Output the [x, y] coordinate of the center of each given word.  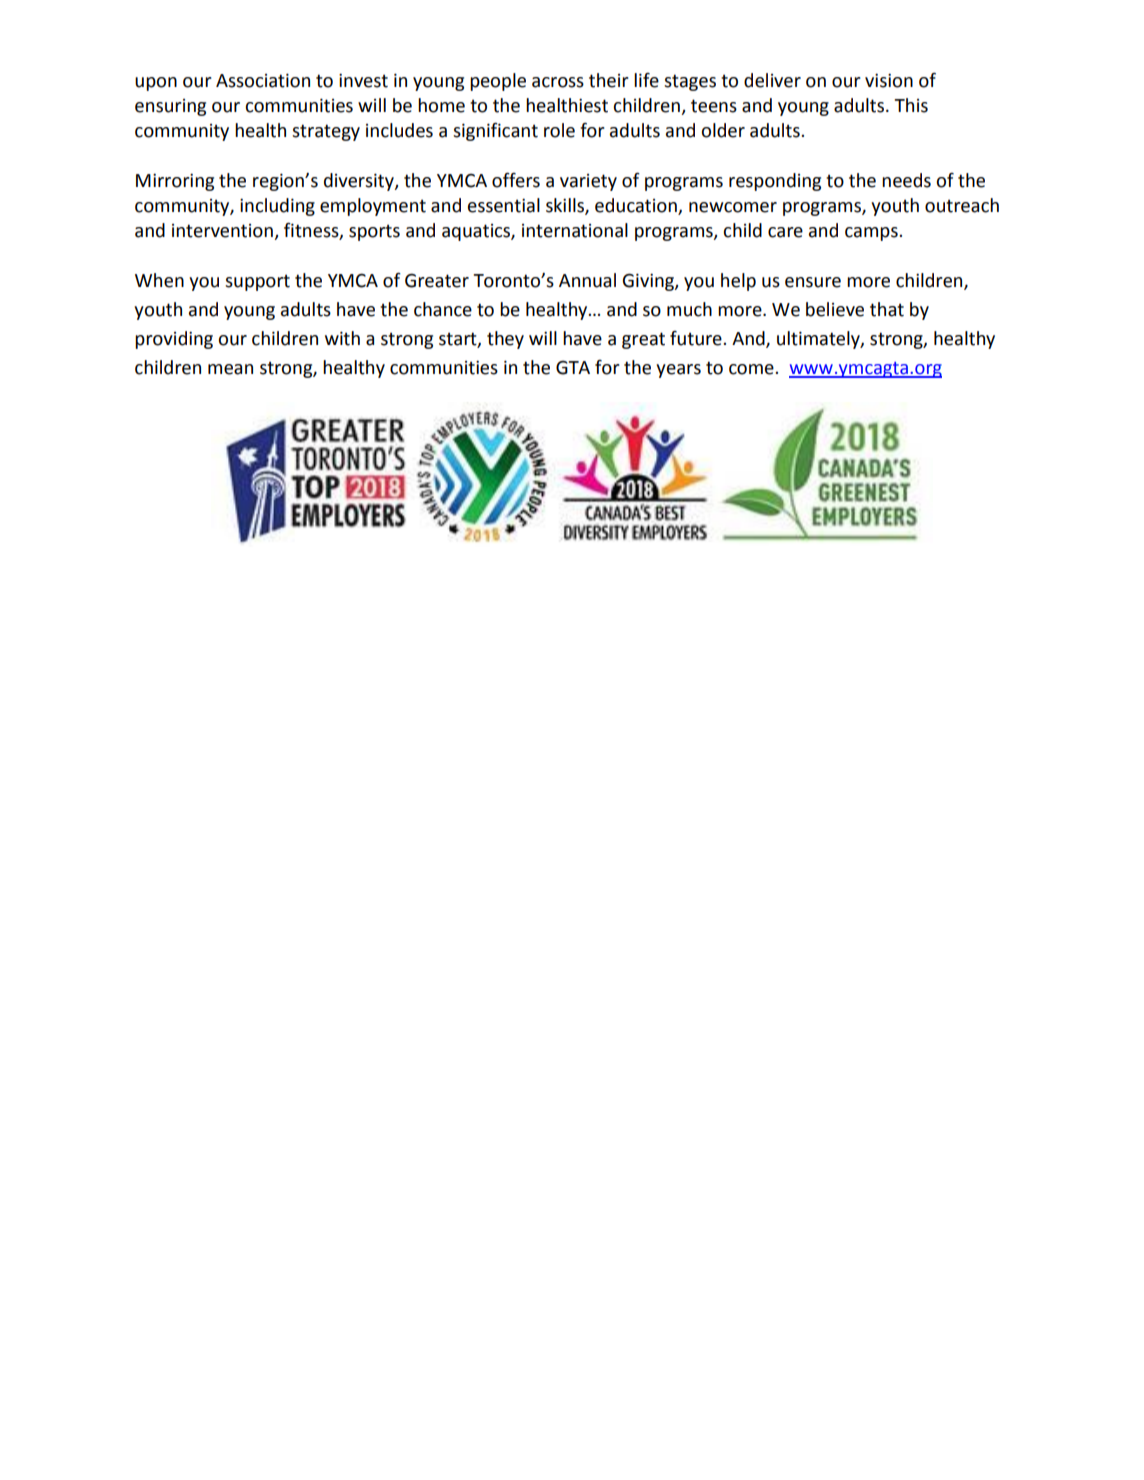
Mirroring [175, 182]
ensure [813, 282]
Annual [587, 280]
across [558, 82]
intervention [223, 232]
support [257, 282]
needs [906, 180]
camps [872, 234]
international [575, 230]
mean [230, 369]
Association [263, 80]
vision [889, 80]
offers [516, 180]
